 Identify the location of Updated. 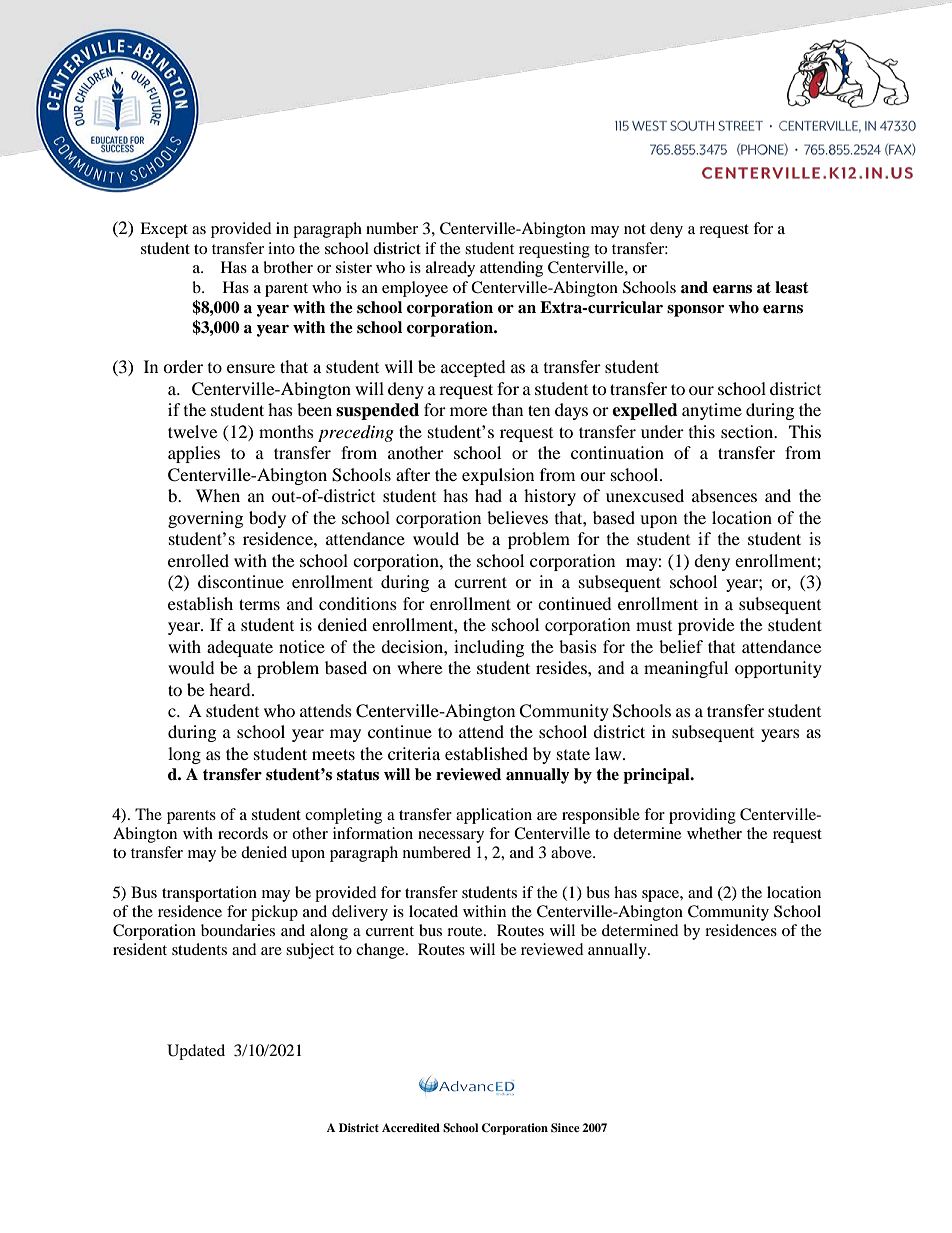
(196, 1052).
